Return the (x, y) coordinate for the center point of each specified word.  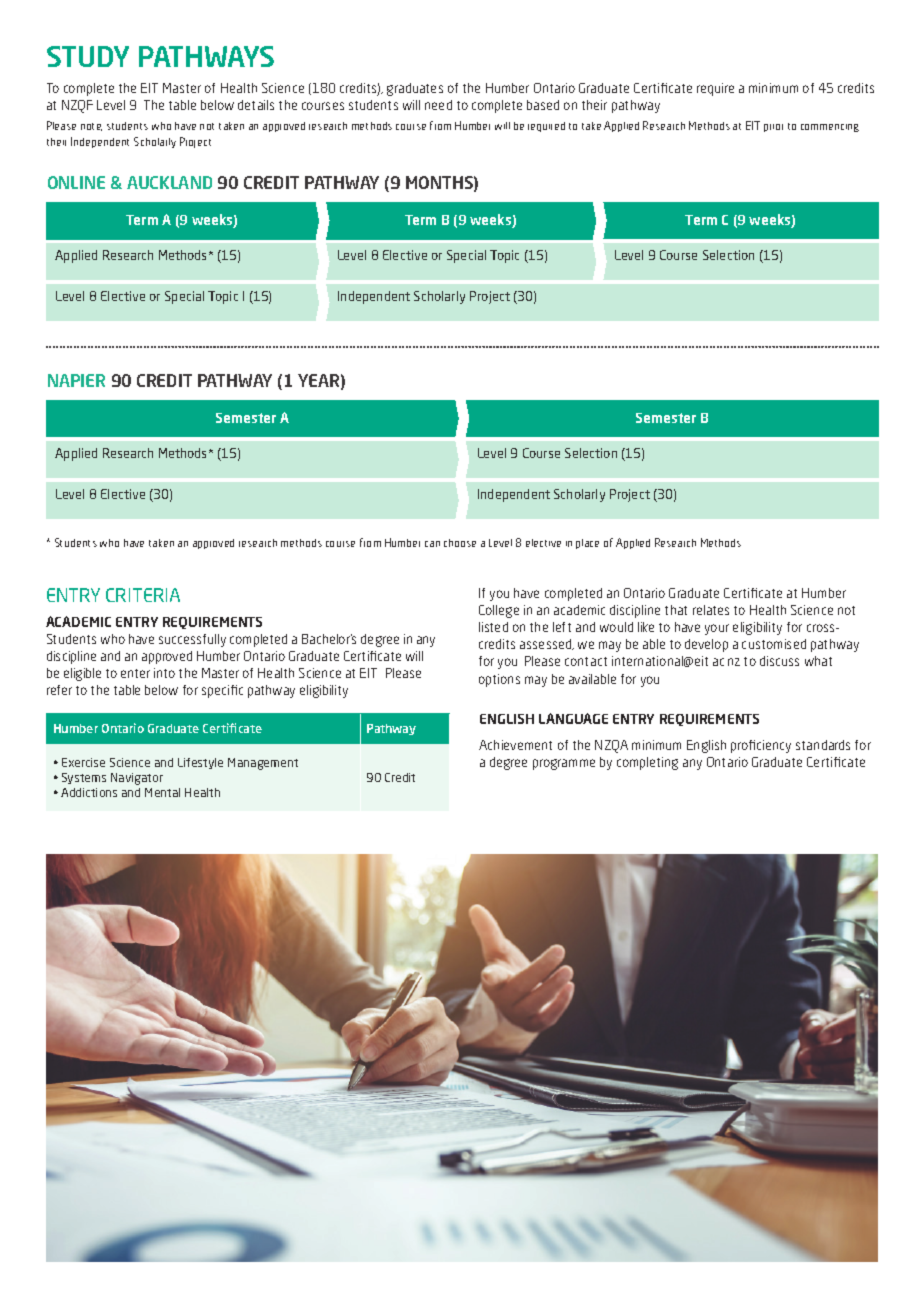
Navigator (137, 779)
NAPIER (76, 380)
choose (460, 543)
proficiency (761, 746)
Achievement (515, 745)
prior (773, 128)
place (587, 544)
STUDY (88, 56)
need (438, 105)
